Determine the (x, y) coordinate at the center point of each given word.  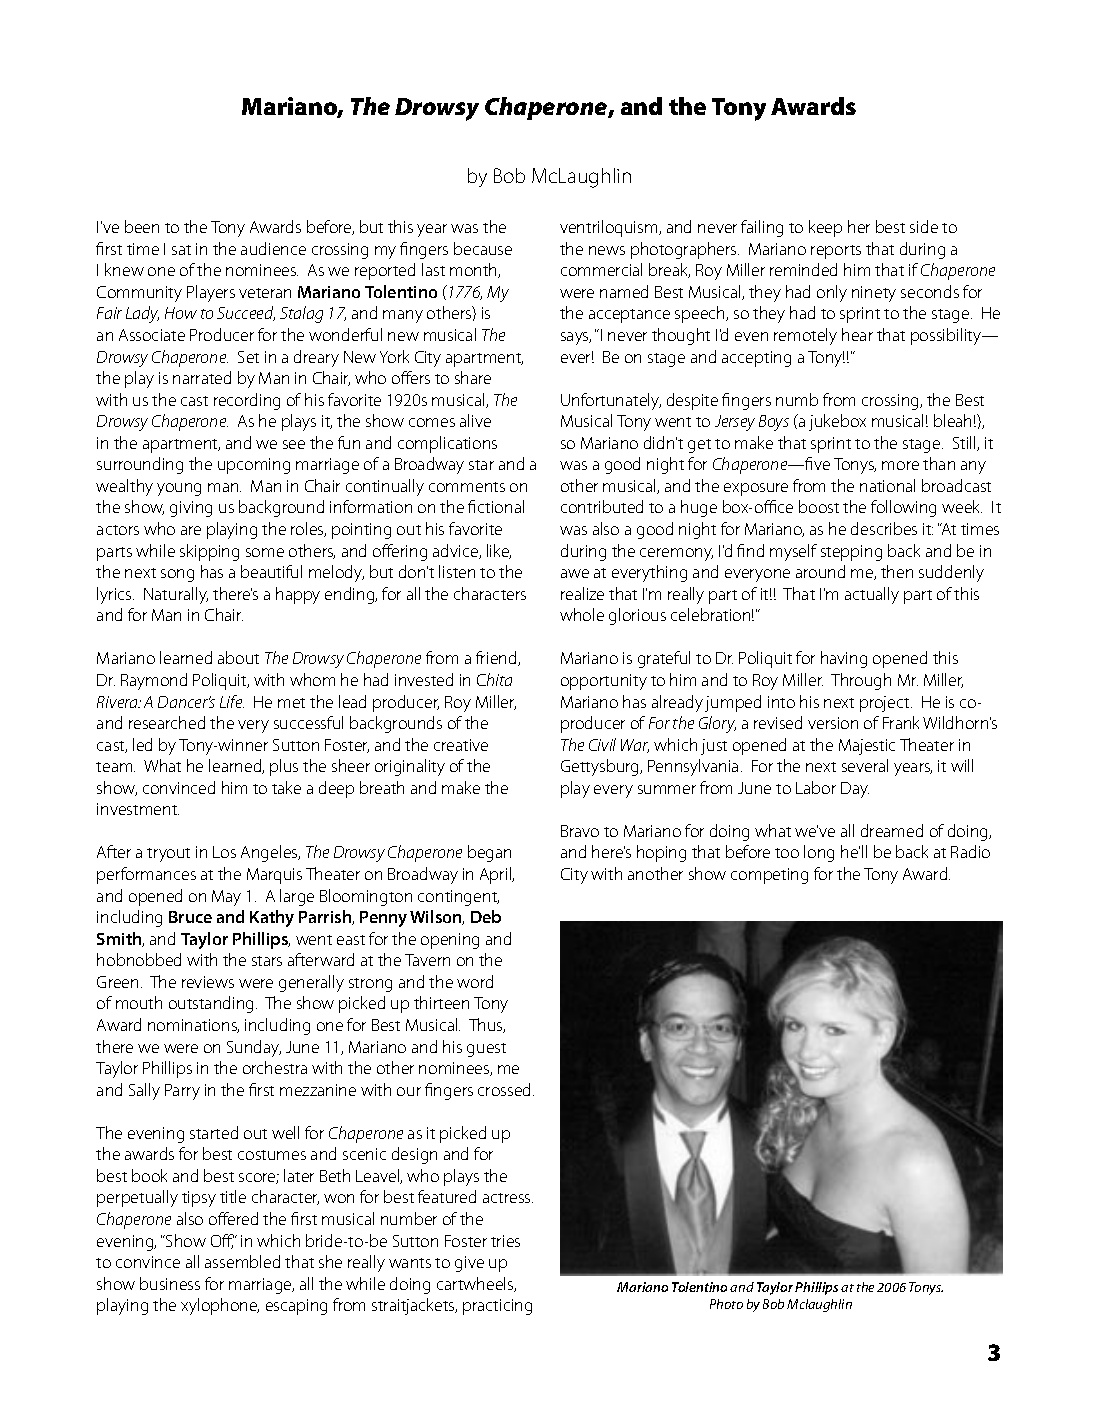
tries (505, 1241)
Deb (486, 916)
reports (836, 252)
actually (872, 595)
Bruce (190, 917)
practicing (497, 1307)
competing (769, 876)
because (483, 248)
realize (582, 593)
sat (181, 250)
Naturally (176, 595)
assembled (242, 1261)
